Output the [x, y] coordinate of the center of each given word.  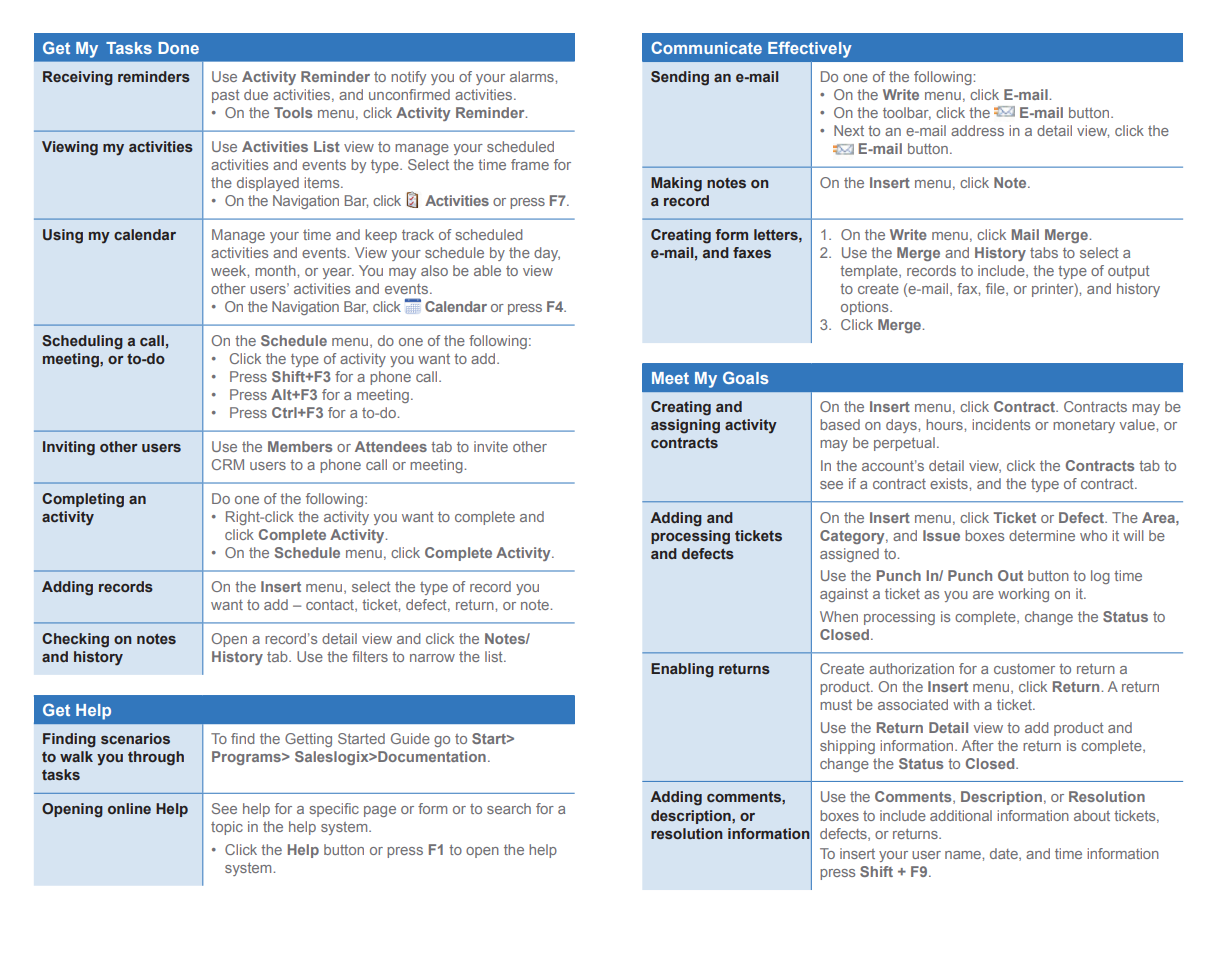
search [509, 808]
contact [331, 606]
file [996, 289]
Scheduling [82, 342]
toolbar [907, 113]
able [487, 270]
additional [961, 815]
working [1023, 595]
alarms [533, 76]
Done [178, 48]
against [844, 595]
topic [227, 828]
